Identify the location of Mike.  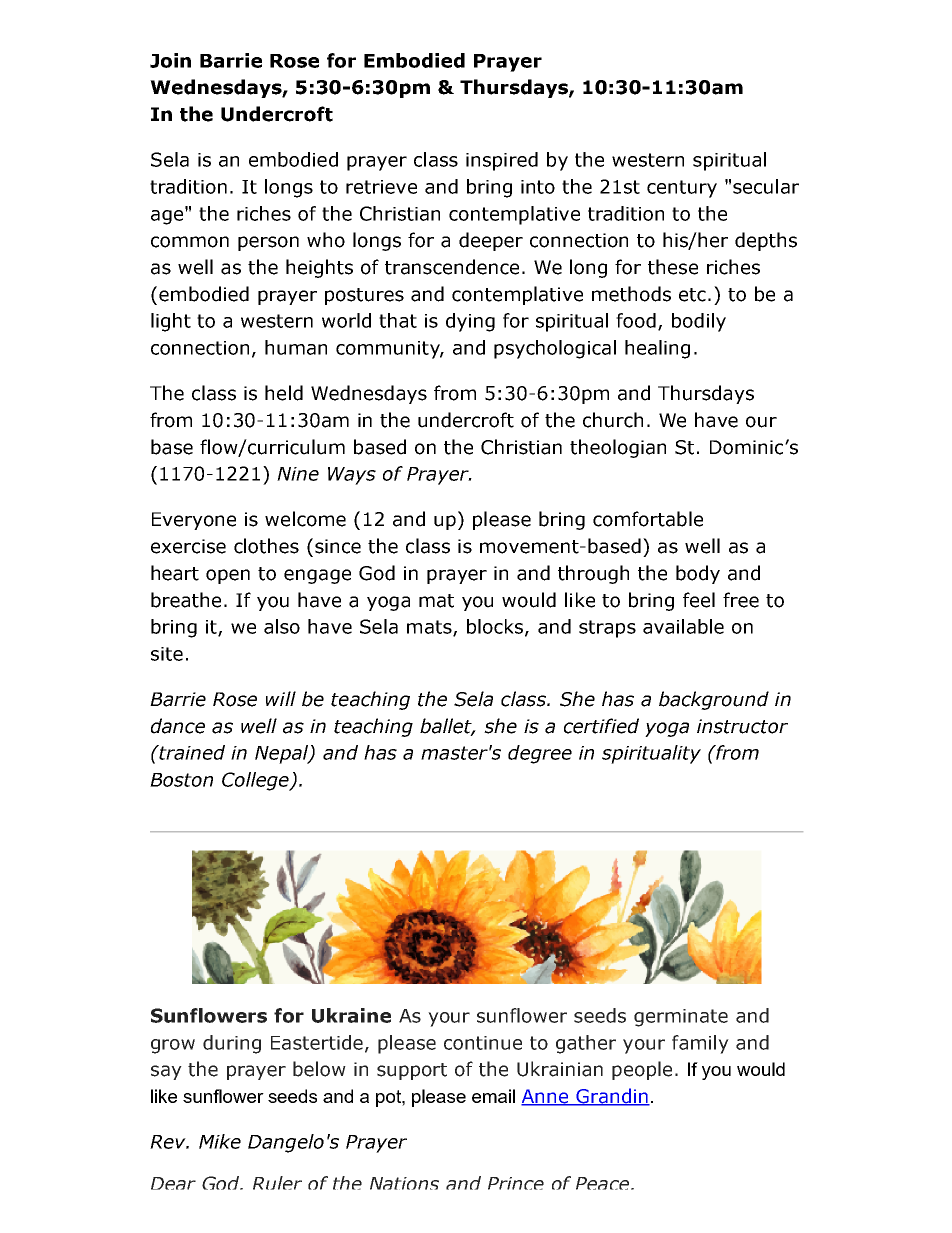
(220, 1141).
